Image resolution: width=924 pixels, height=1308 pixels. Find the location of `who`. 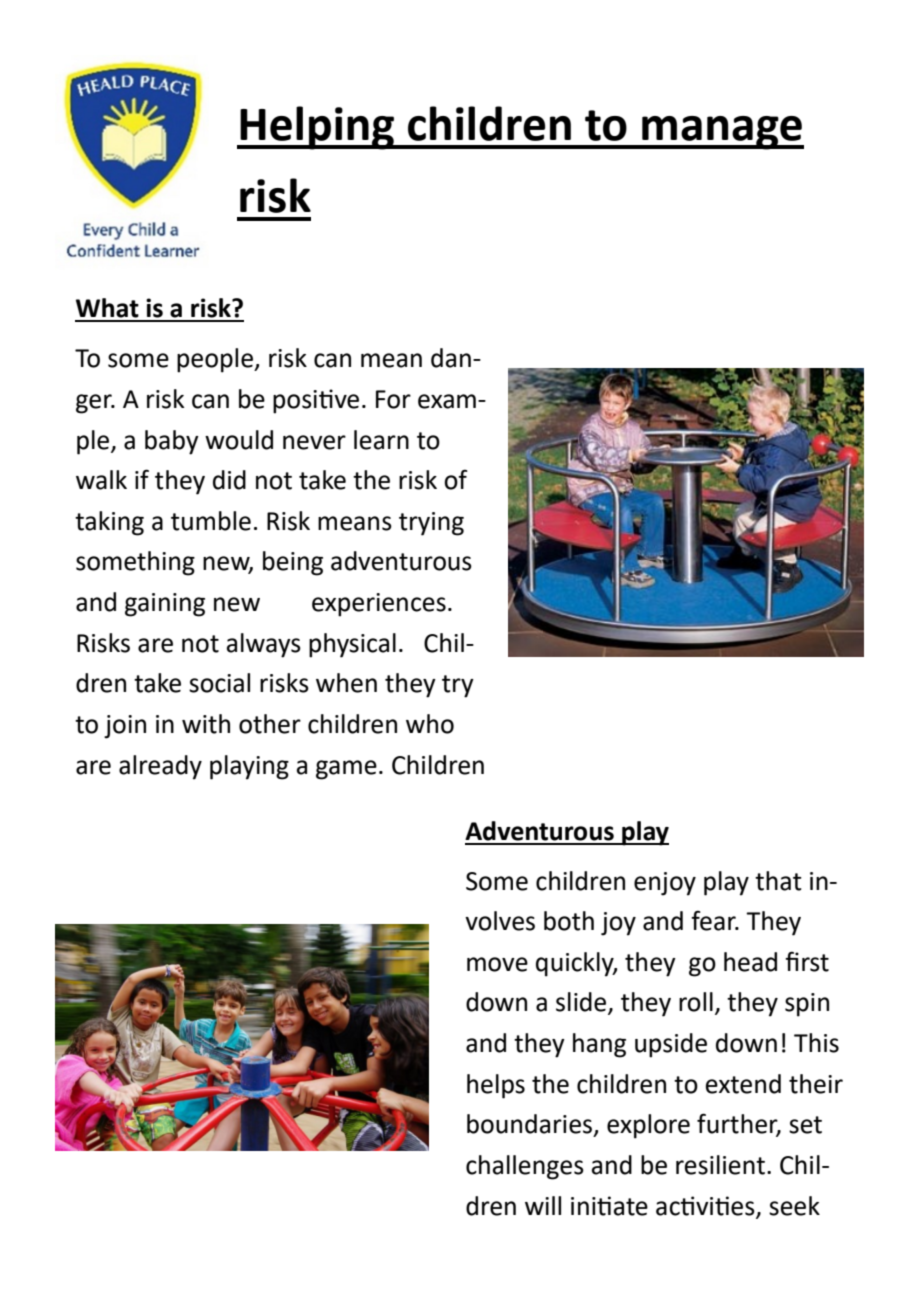

who is located at coordinates (430, 724).
